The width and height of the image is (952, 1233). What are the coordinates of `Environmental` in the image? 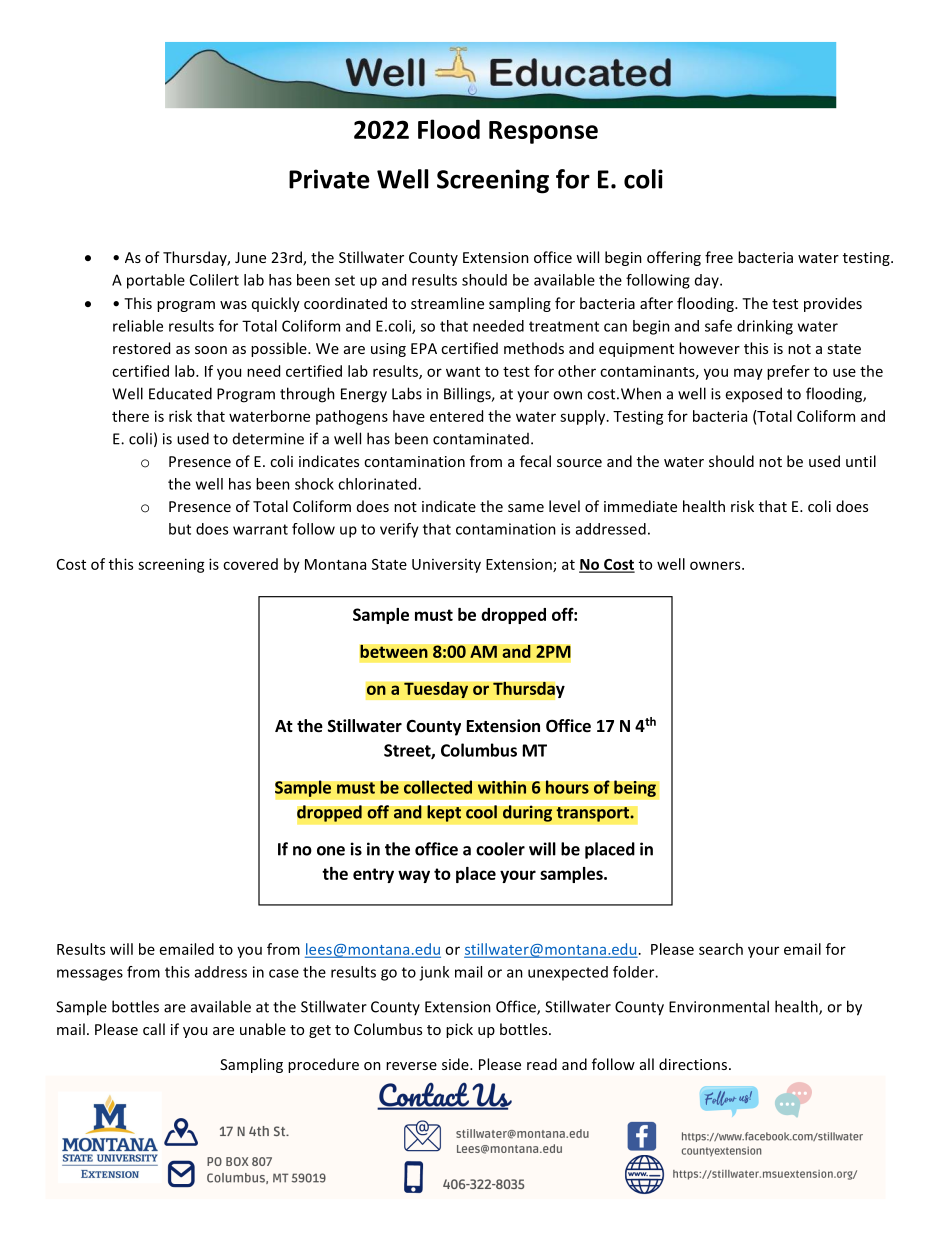 It's located at (719, 1006).
